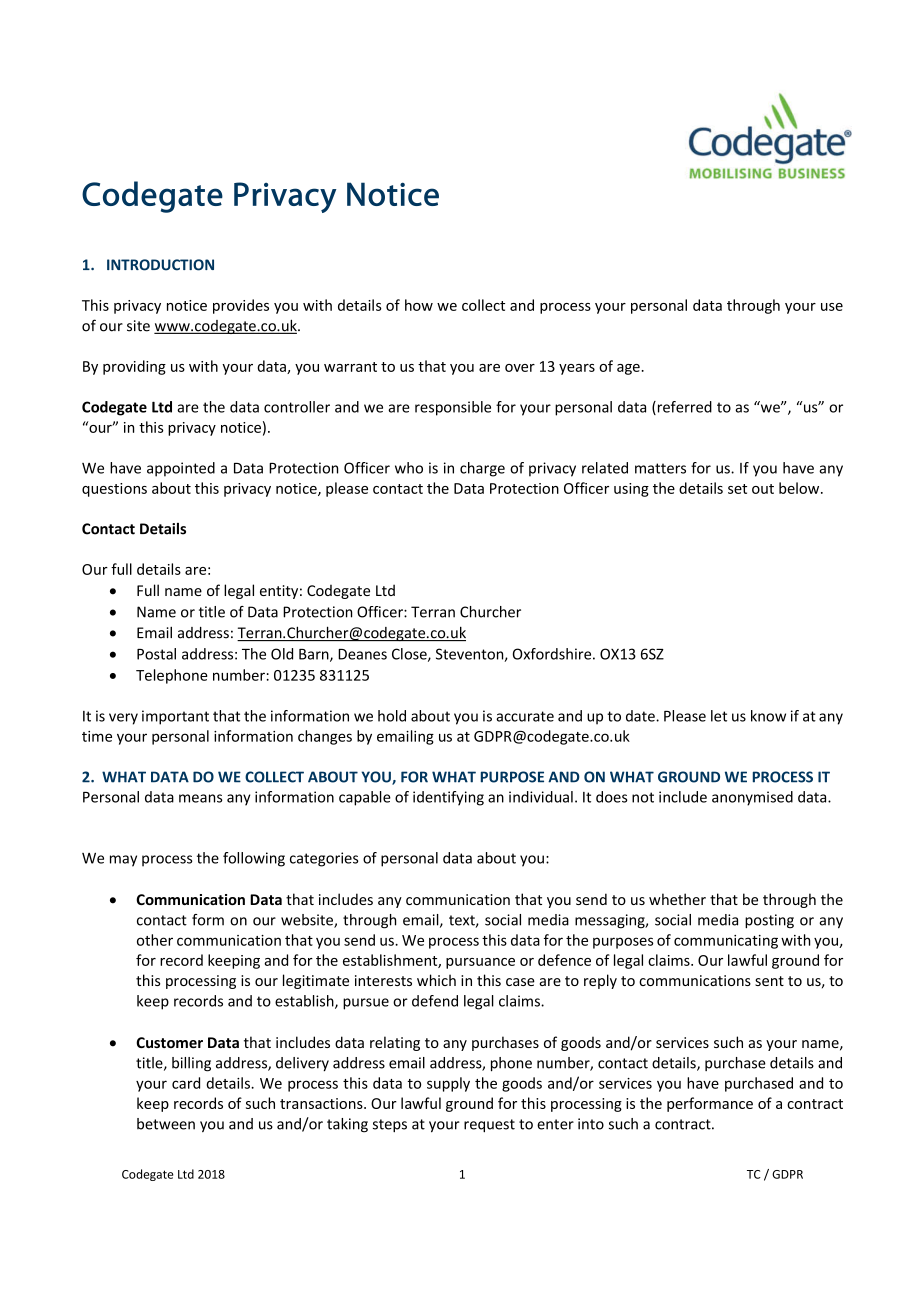  I want to click on card, so click(186, 1083).
